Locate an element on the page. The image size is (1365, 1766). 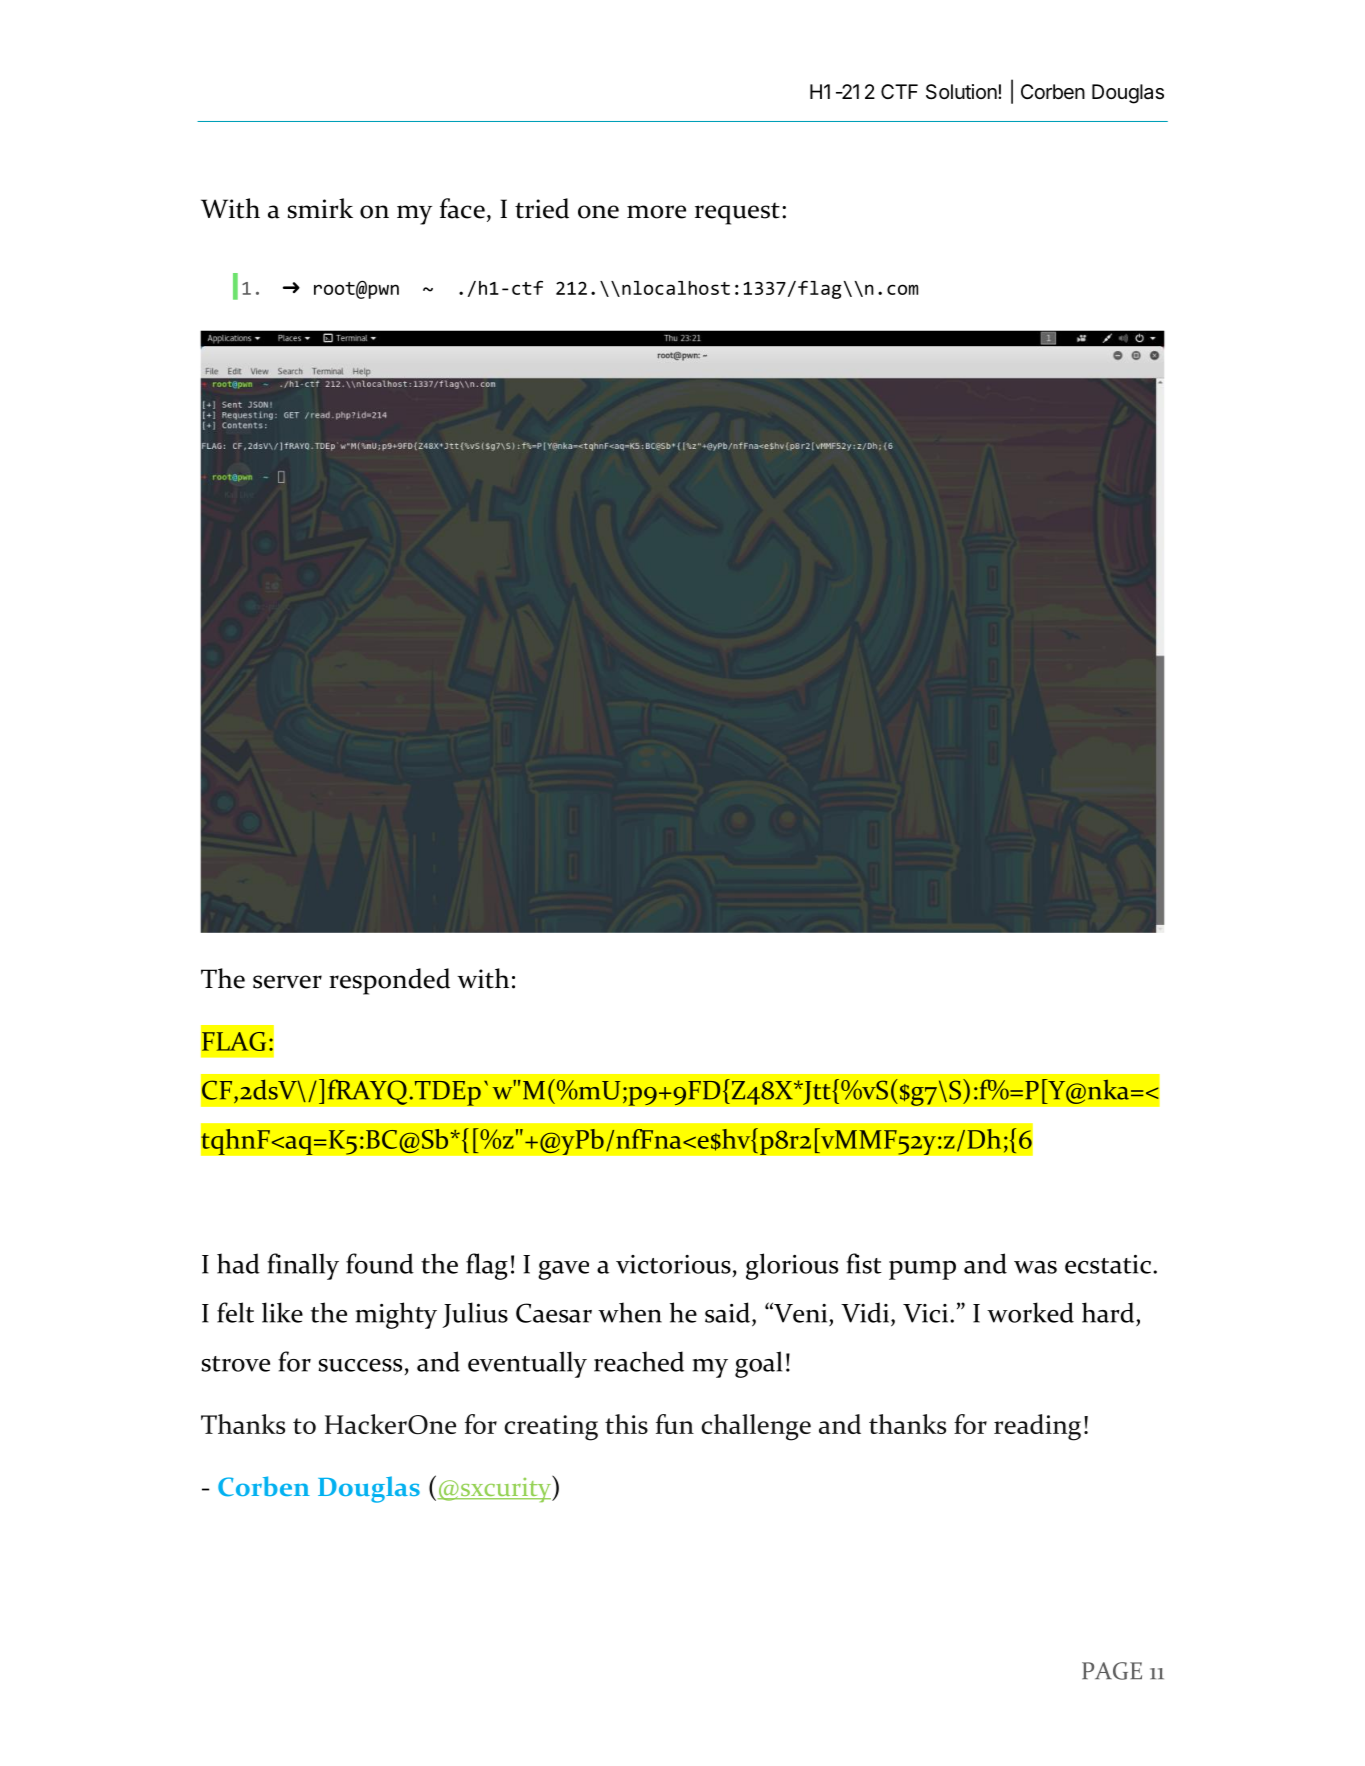
was is located at coordinates (1035, 1267).
